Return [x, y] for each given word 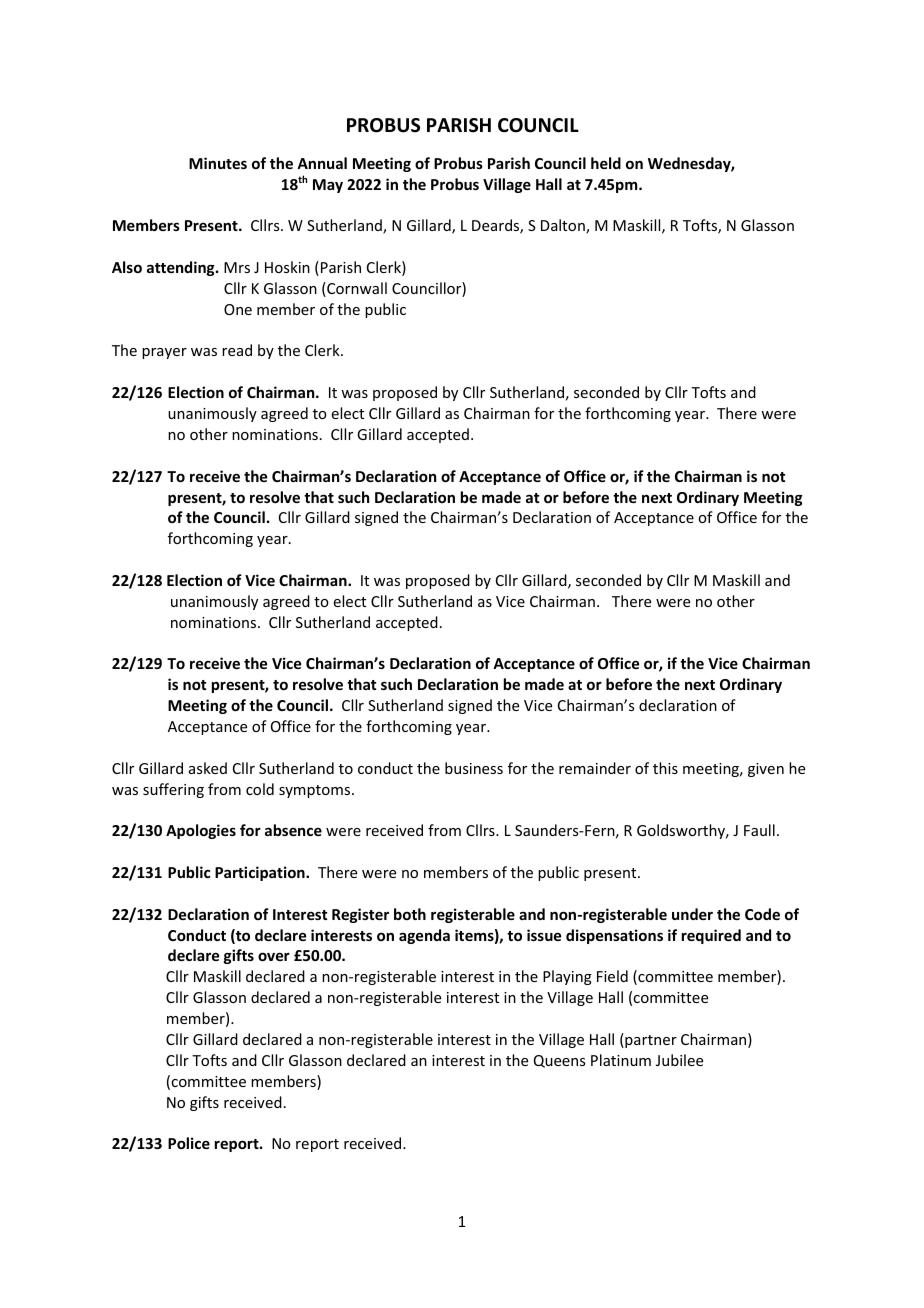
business [474, 768]
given [766, 770]
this [665, 768]
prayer [164, 353]
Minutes [218, 163]
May [328, 186]
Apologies [201, 831]
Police [189, 1143]
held [606, 163]
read [237, 350]
